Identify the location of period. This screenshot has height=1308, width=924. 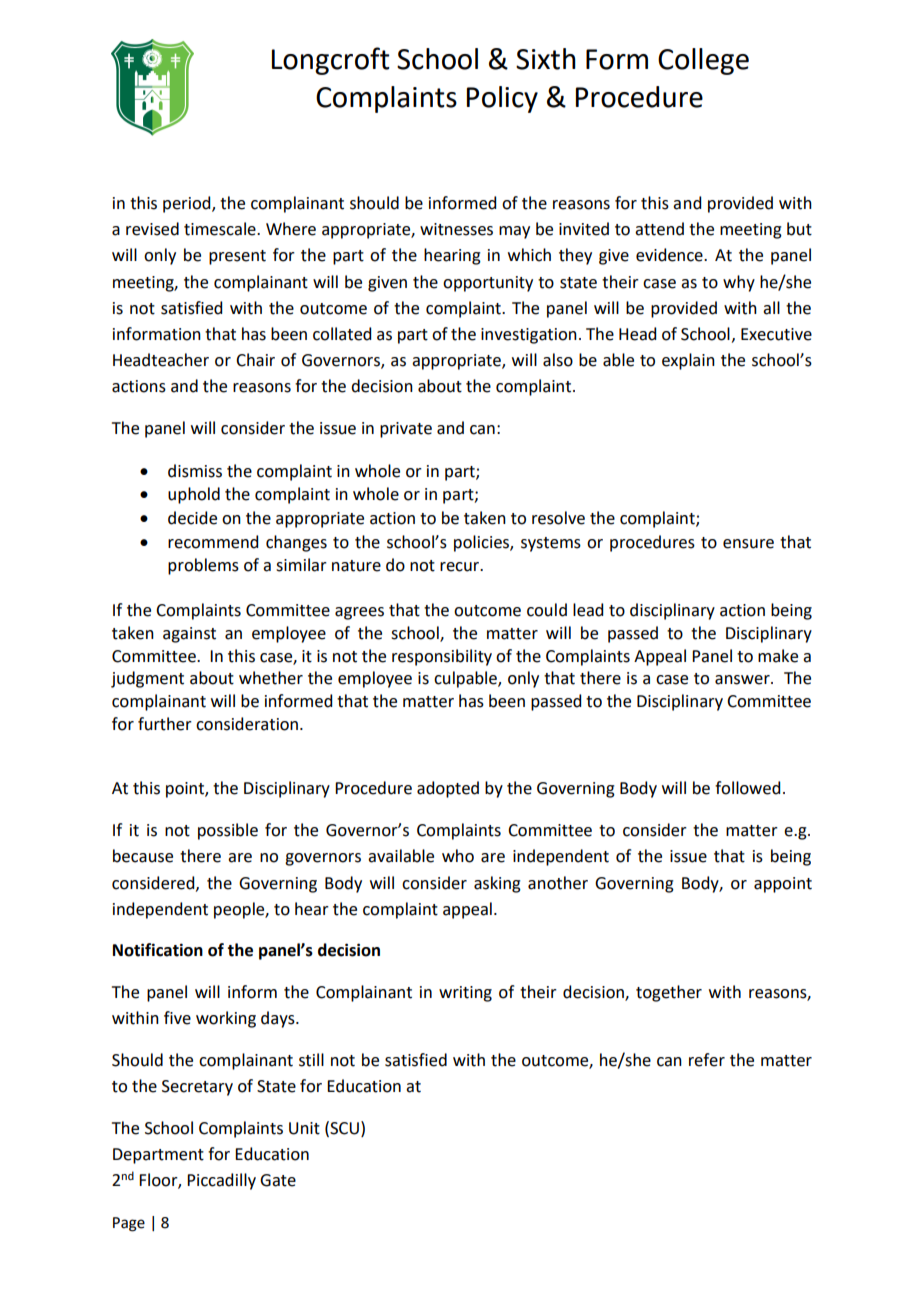
(188, 204).
